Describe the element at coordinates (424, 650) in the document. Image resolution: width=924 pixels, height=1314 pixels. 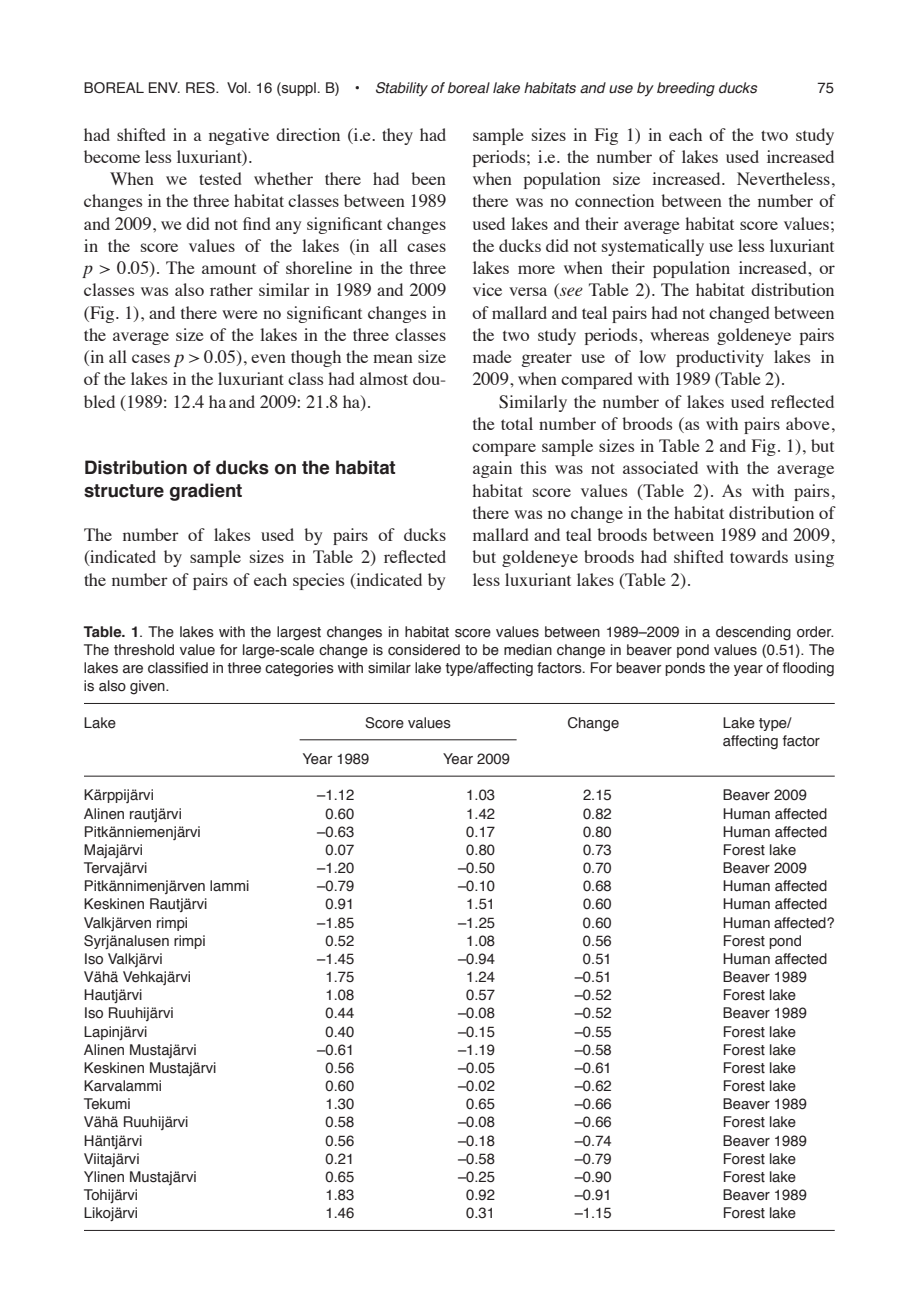
I see `considered` at that location.
